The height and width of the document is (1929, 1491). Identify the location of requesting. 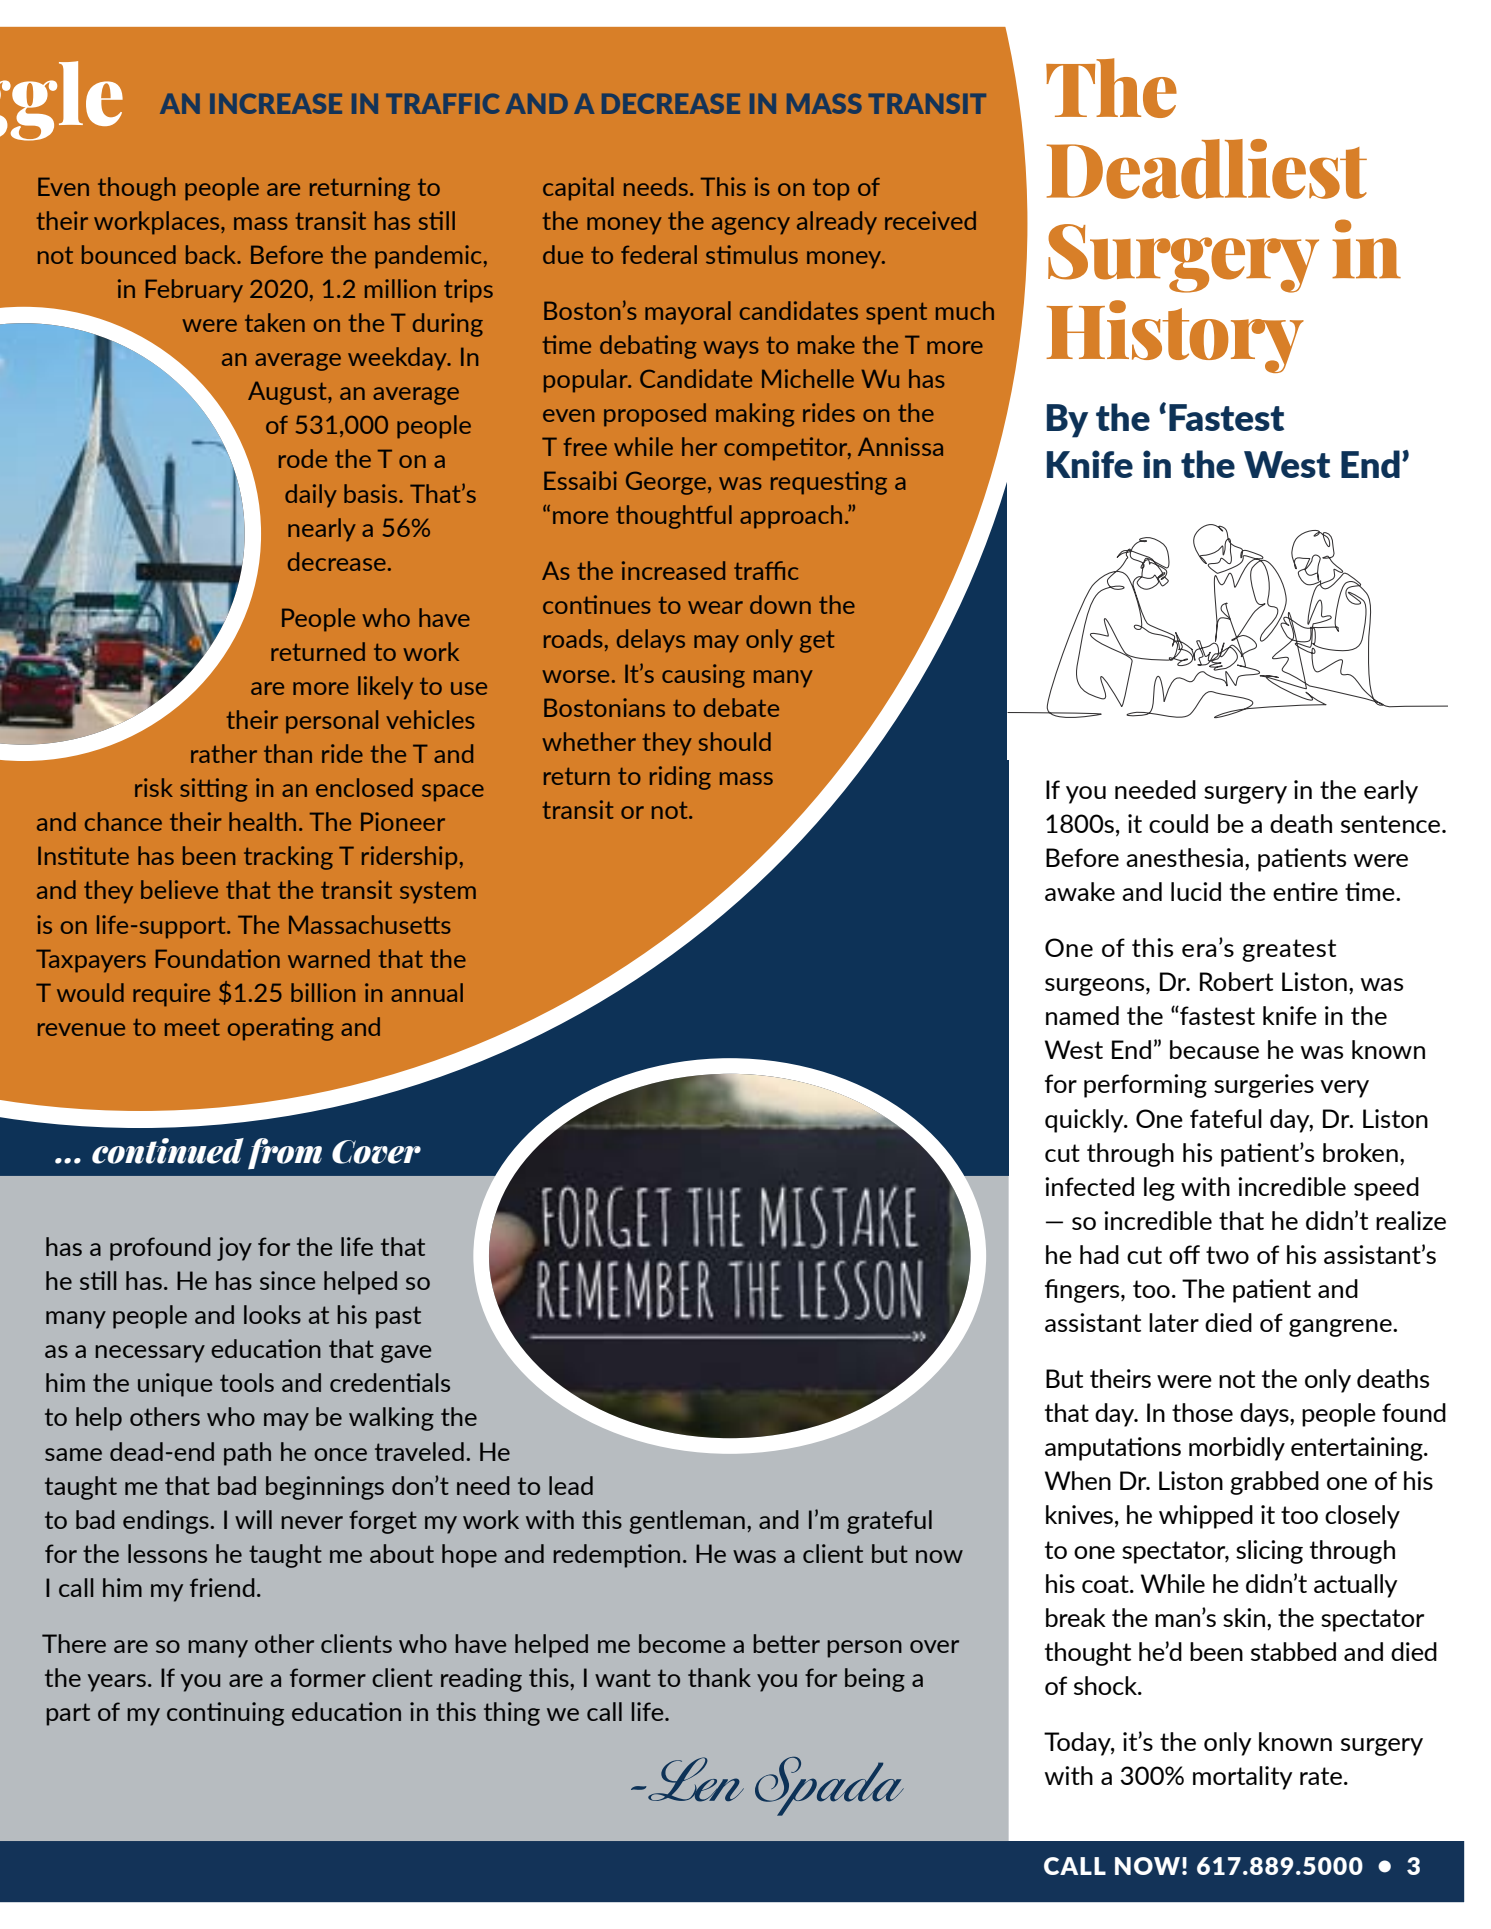
(829, 483).
